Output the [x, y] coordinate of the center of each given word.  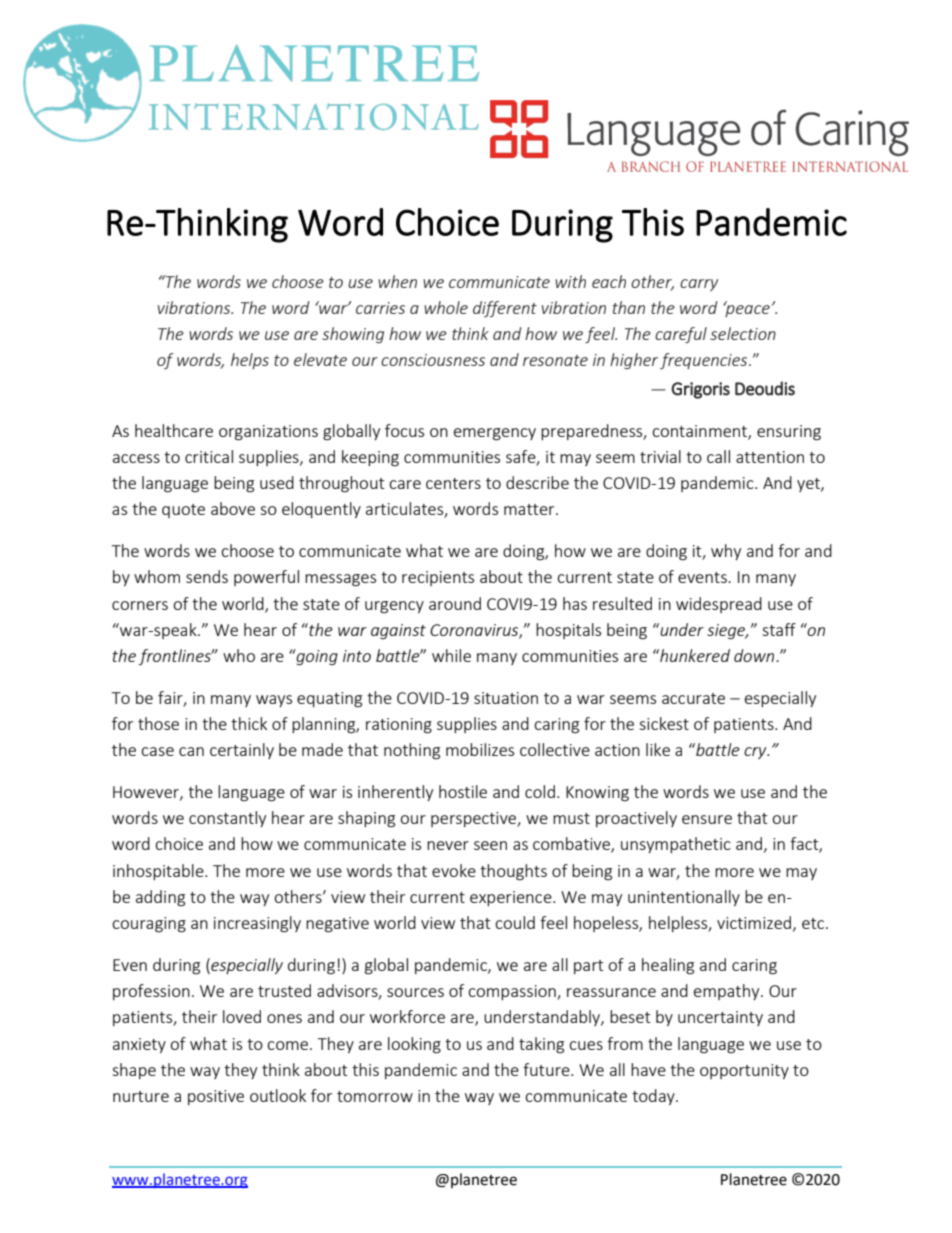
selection [743, 333]
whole [446, 307]
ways [274, 701]
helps [250, 361]
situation [506, 698]
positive [216, 1097]
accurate [693, 698]
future [547, 1069]
